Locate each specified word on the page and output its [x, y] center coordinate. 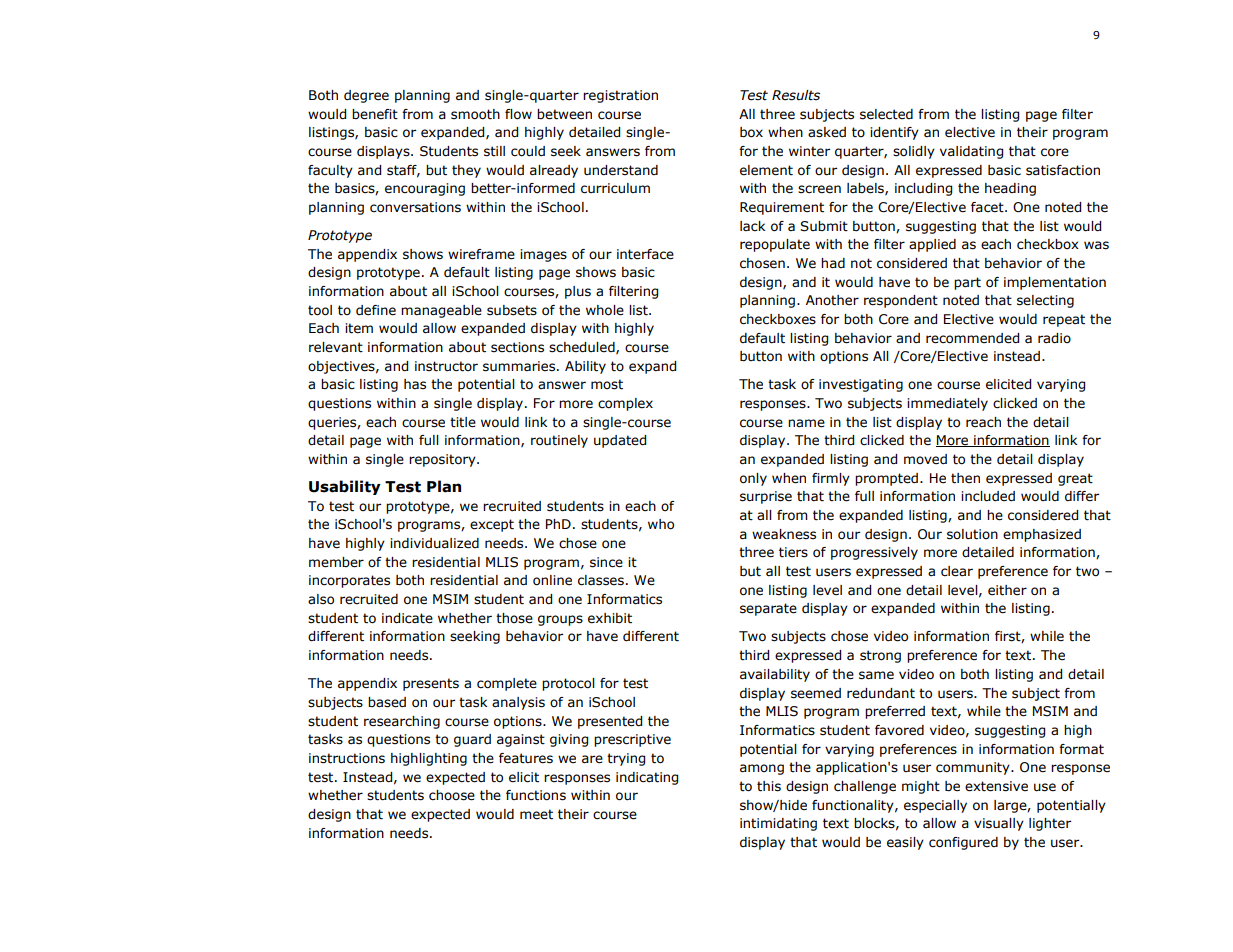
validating [971, 152]
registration [620, 96]
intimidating [778, 824]
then [965, 478]
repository [443, 460]
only [753, 479]
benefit [375, 114]
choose [452, 795]
